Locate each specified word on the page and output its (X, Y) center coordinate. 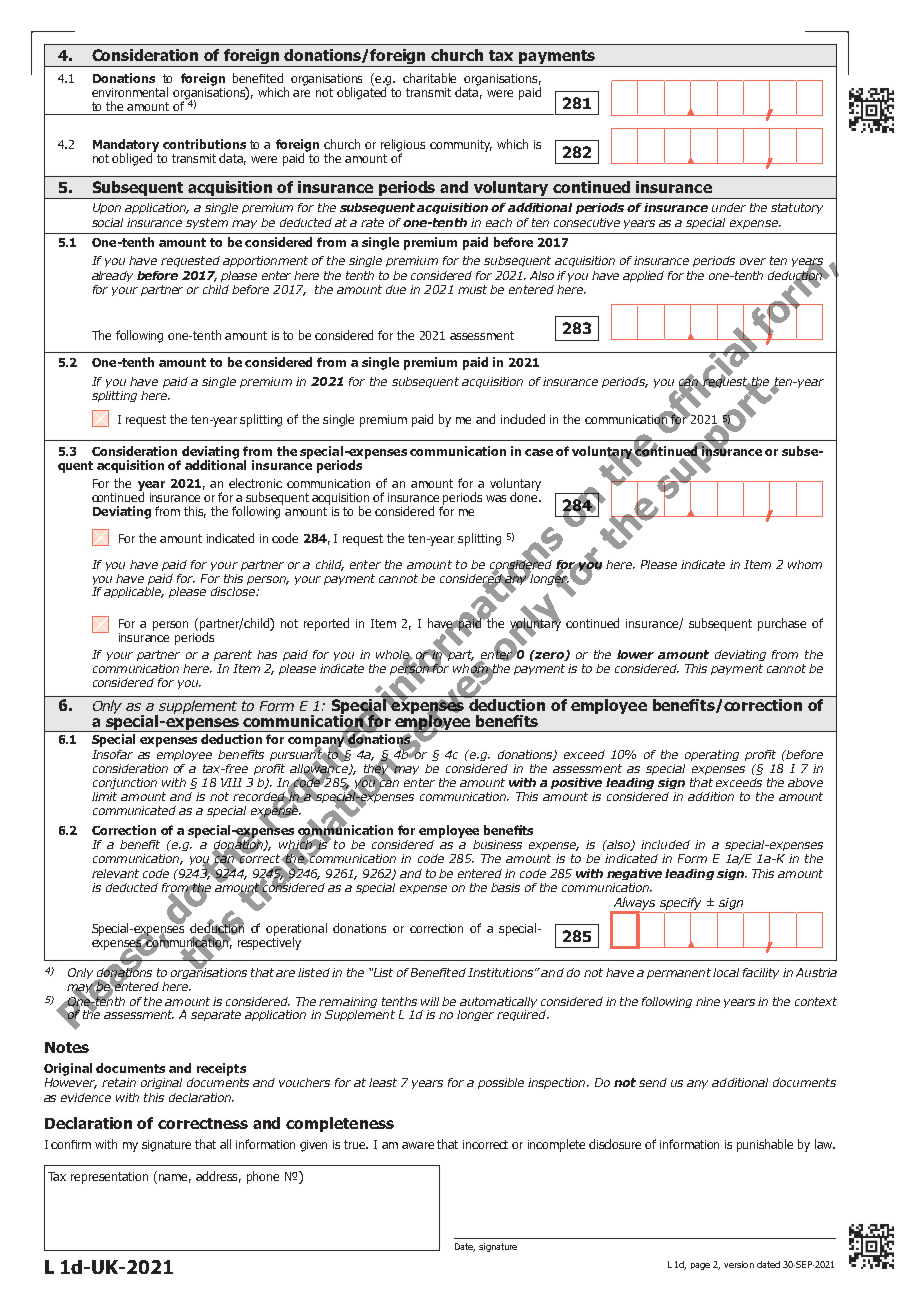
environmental (130, 92)
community (461, 146)
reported (326, 624)
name (175, 1178)
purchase (782, 624)
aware (418, 1145)
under (729, 207)
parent (233, 655)
